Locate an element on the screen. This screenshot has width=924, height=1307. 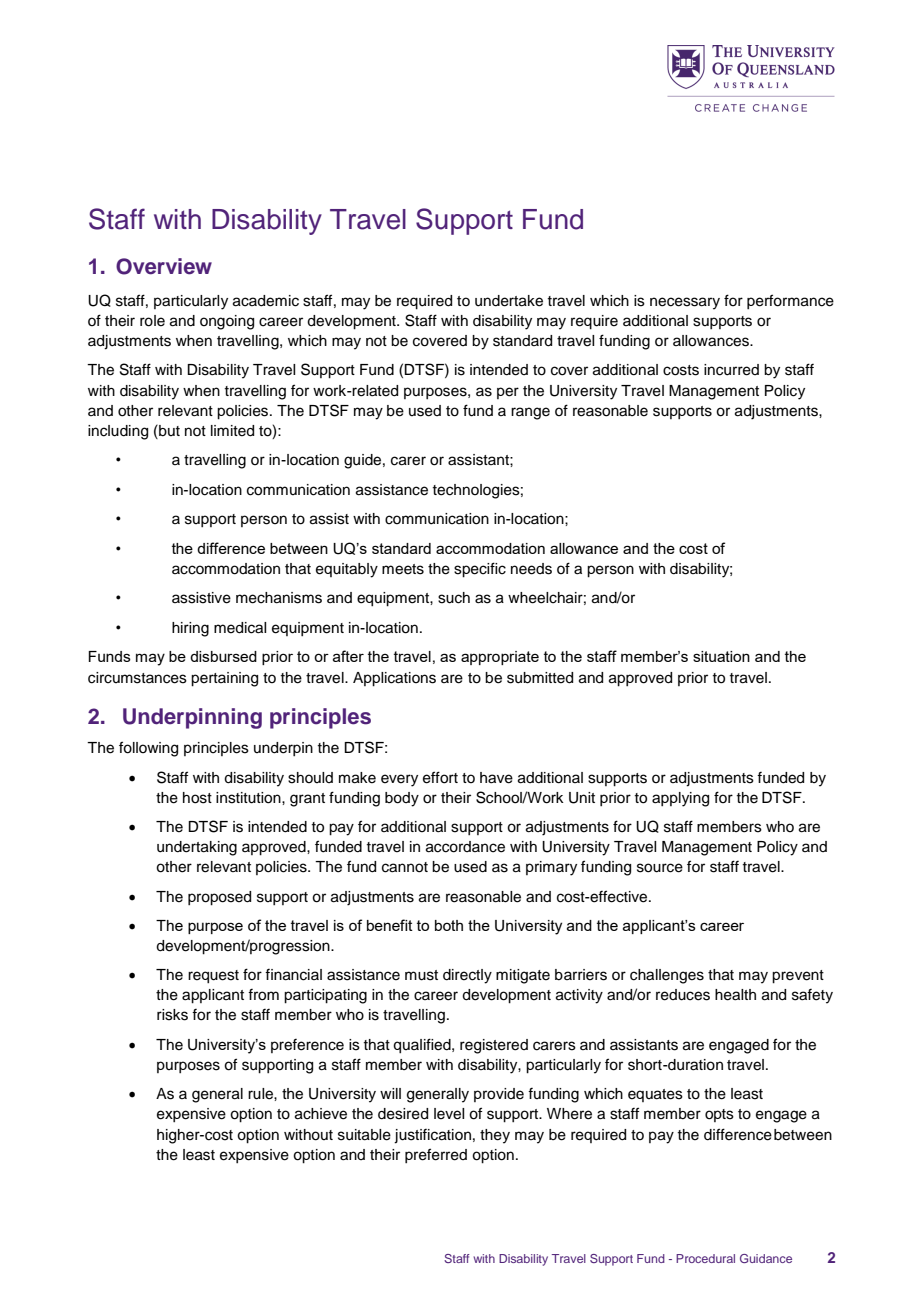
such is located at coordinates (454, 598).
